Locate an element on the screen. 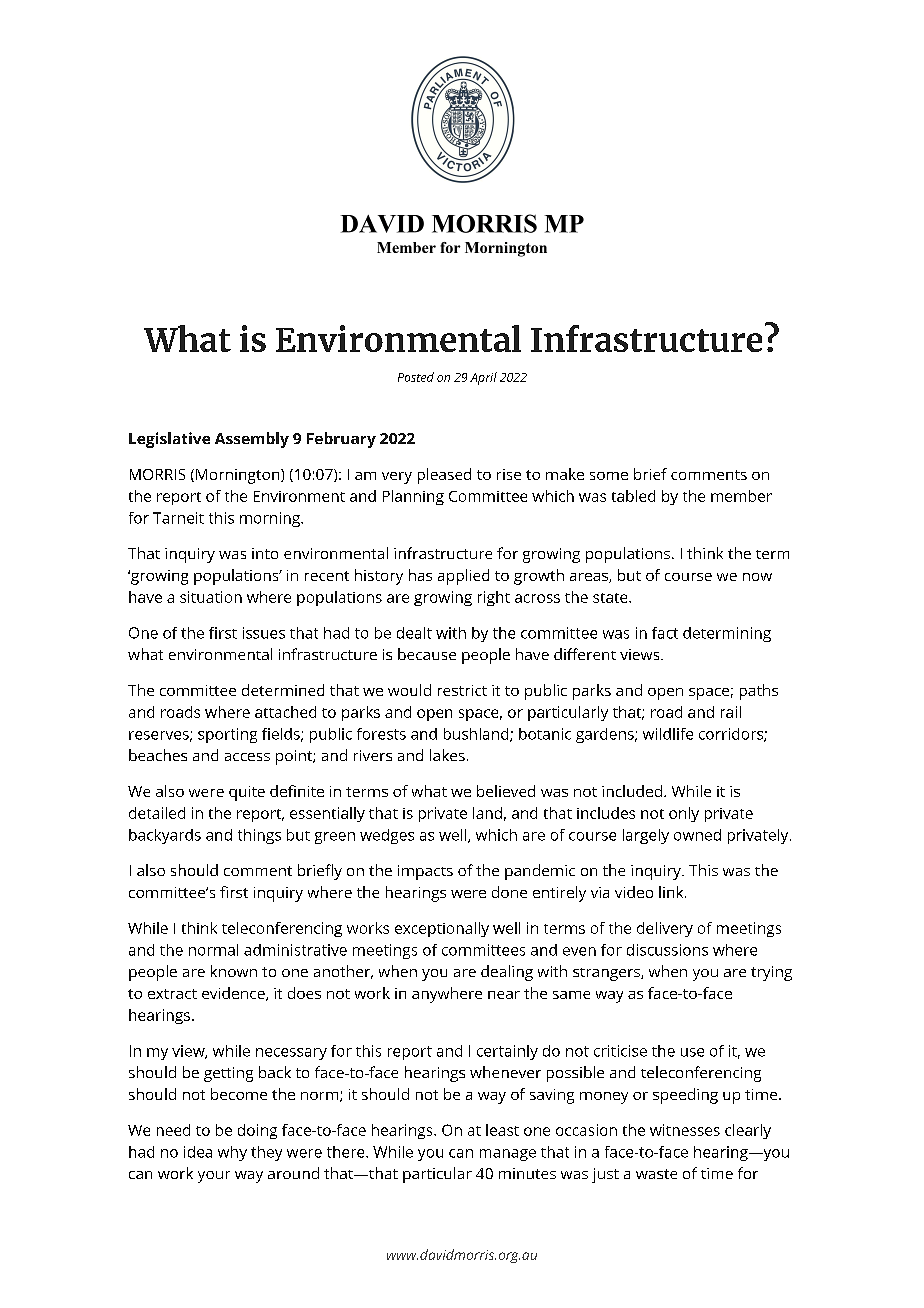 The height and width of the screenshot is (1308, 924). Assembly is located at coordinates (252, 440).
